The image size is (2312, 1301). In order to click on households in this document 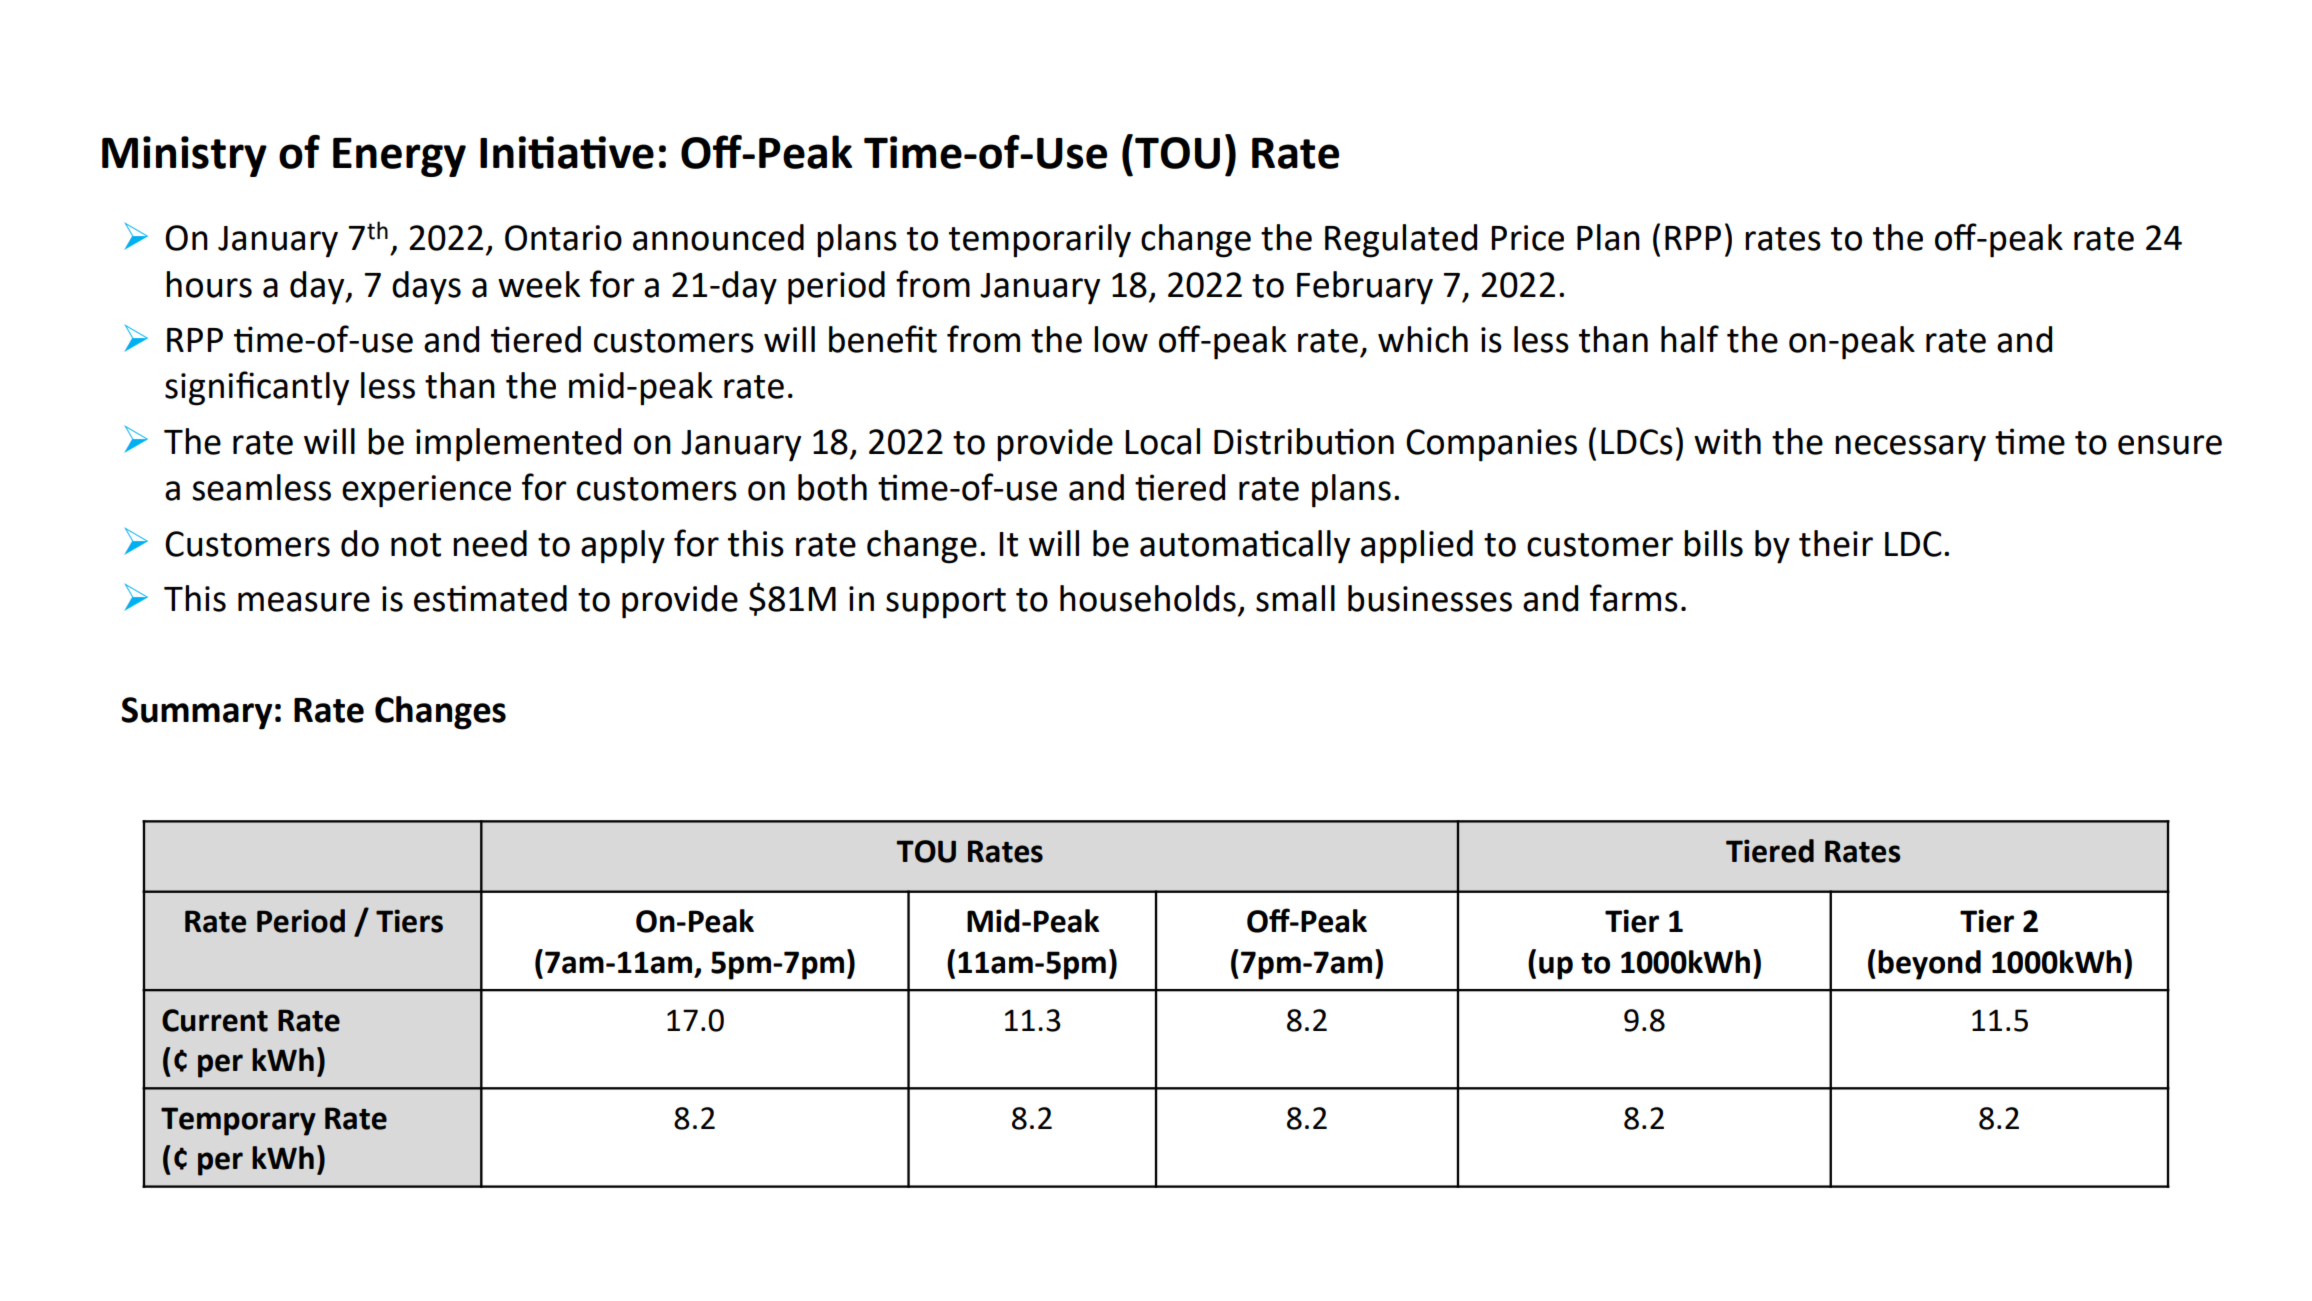, I will do `click(1148, 598)`.
